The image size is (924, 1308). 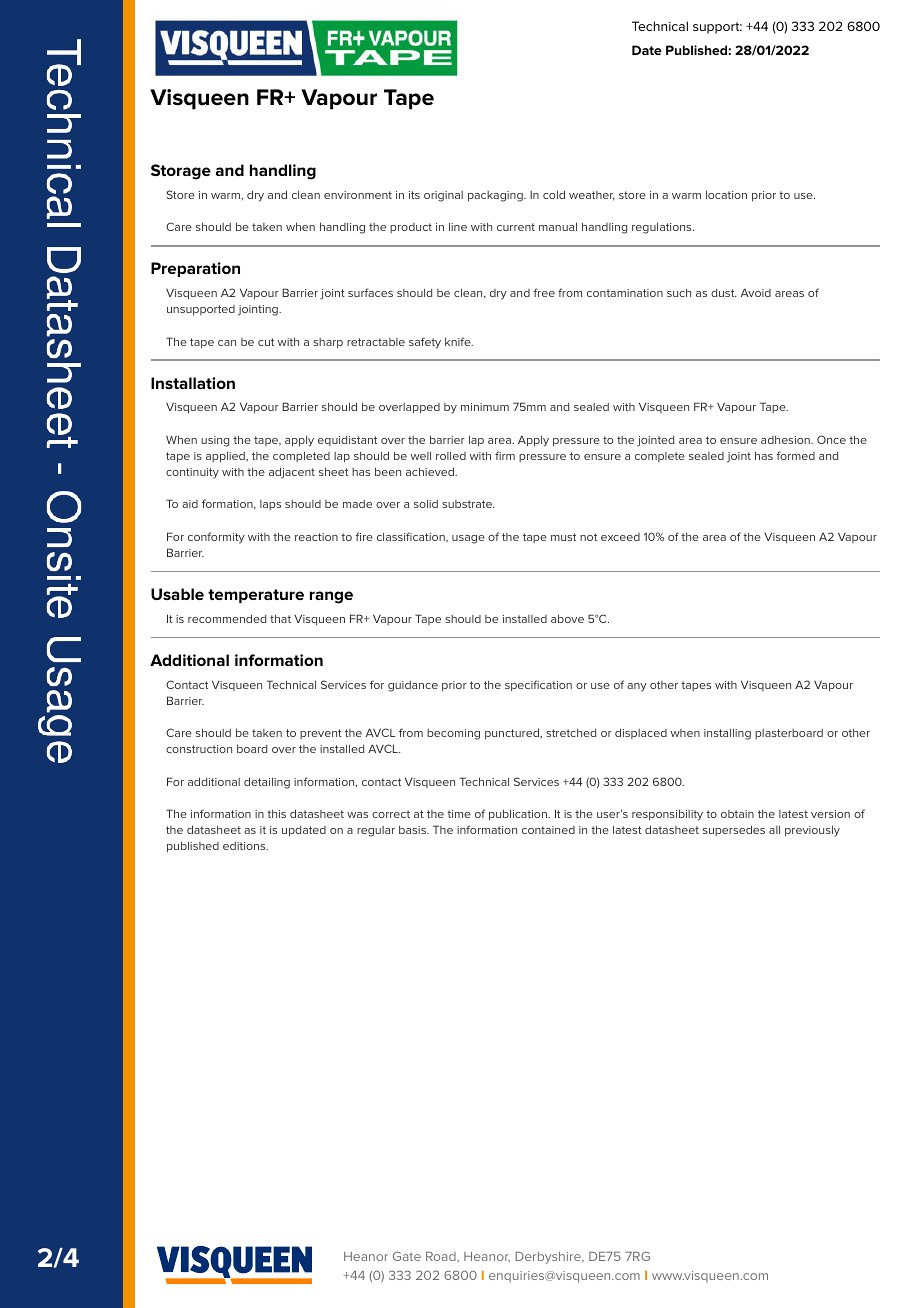 I want to click on location, so click(x=726, y=194).
